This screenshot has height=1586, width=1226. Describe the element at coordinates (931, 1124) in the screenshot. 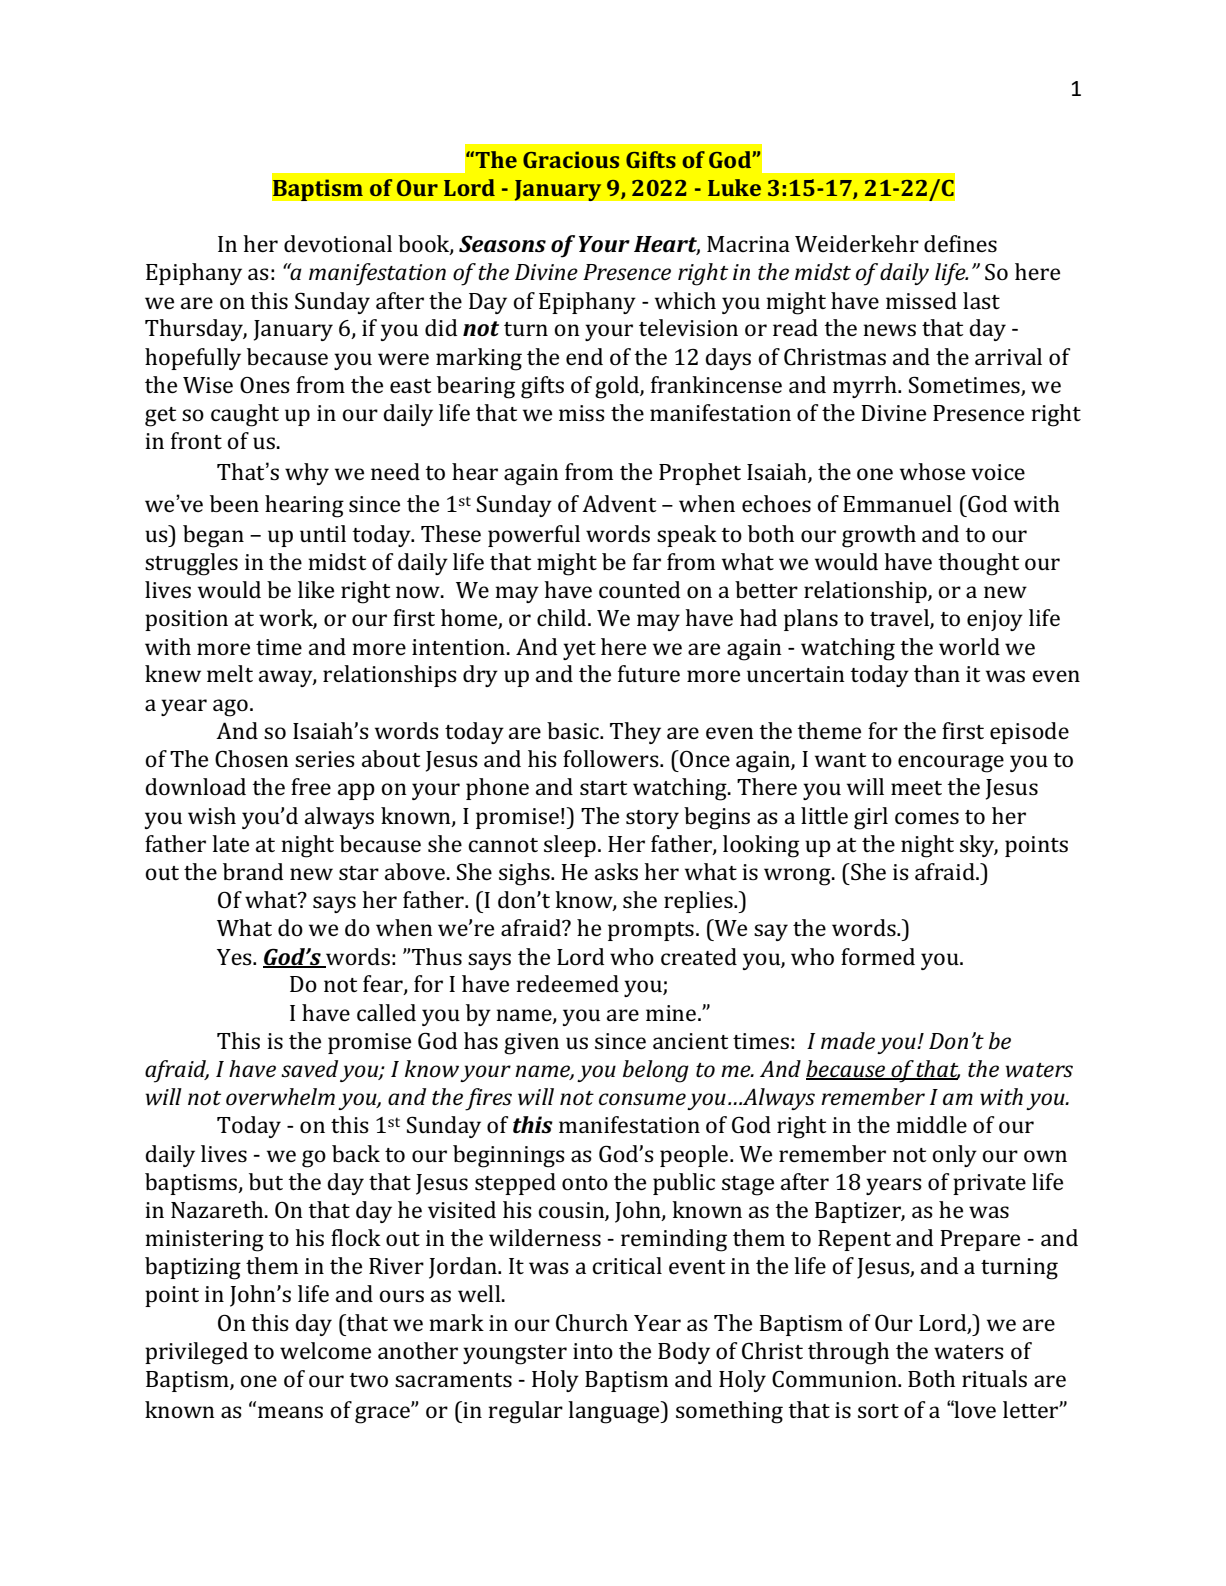

I see `middle` at that location.
